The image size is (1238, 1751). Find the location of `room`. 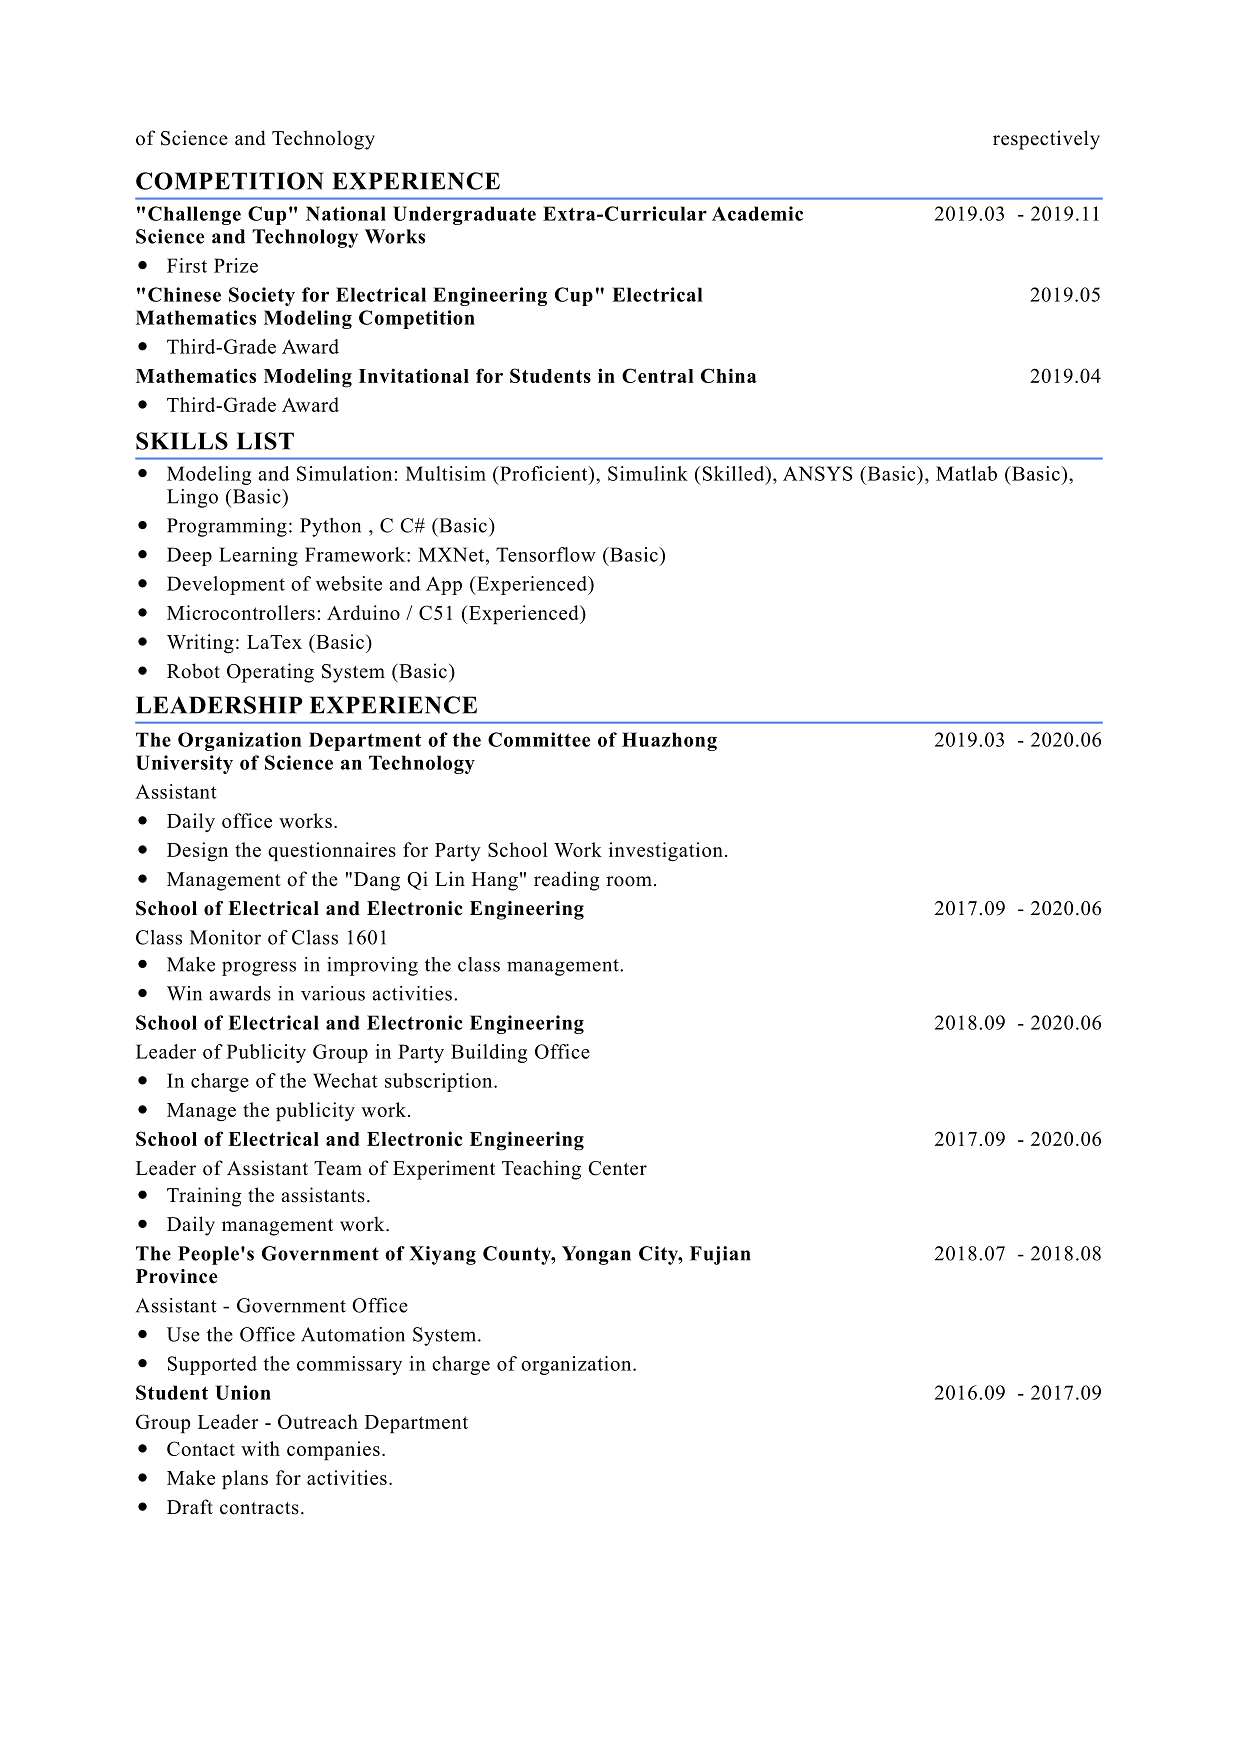

room is located at coordinates (629, 881).
